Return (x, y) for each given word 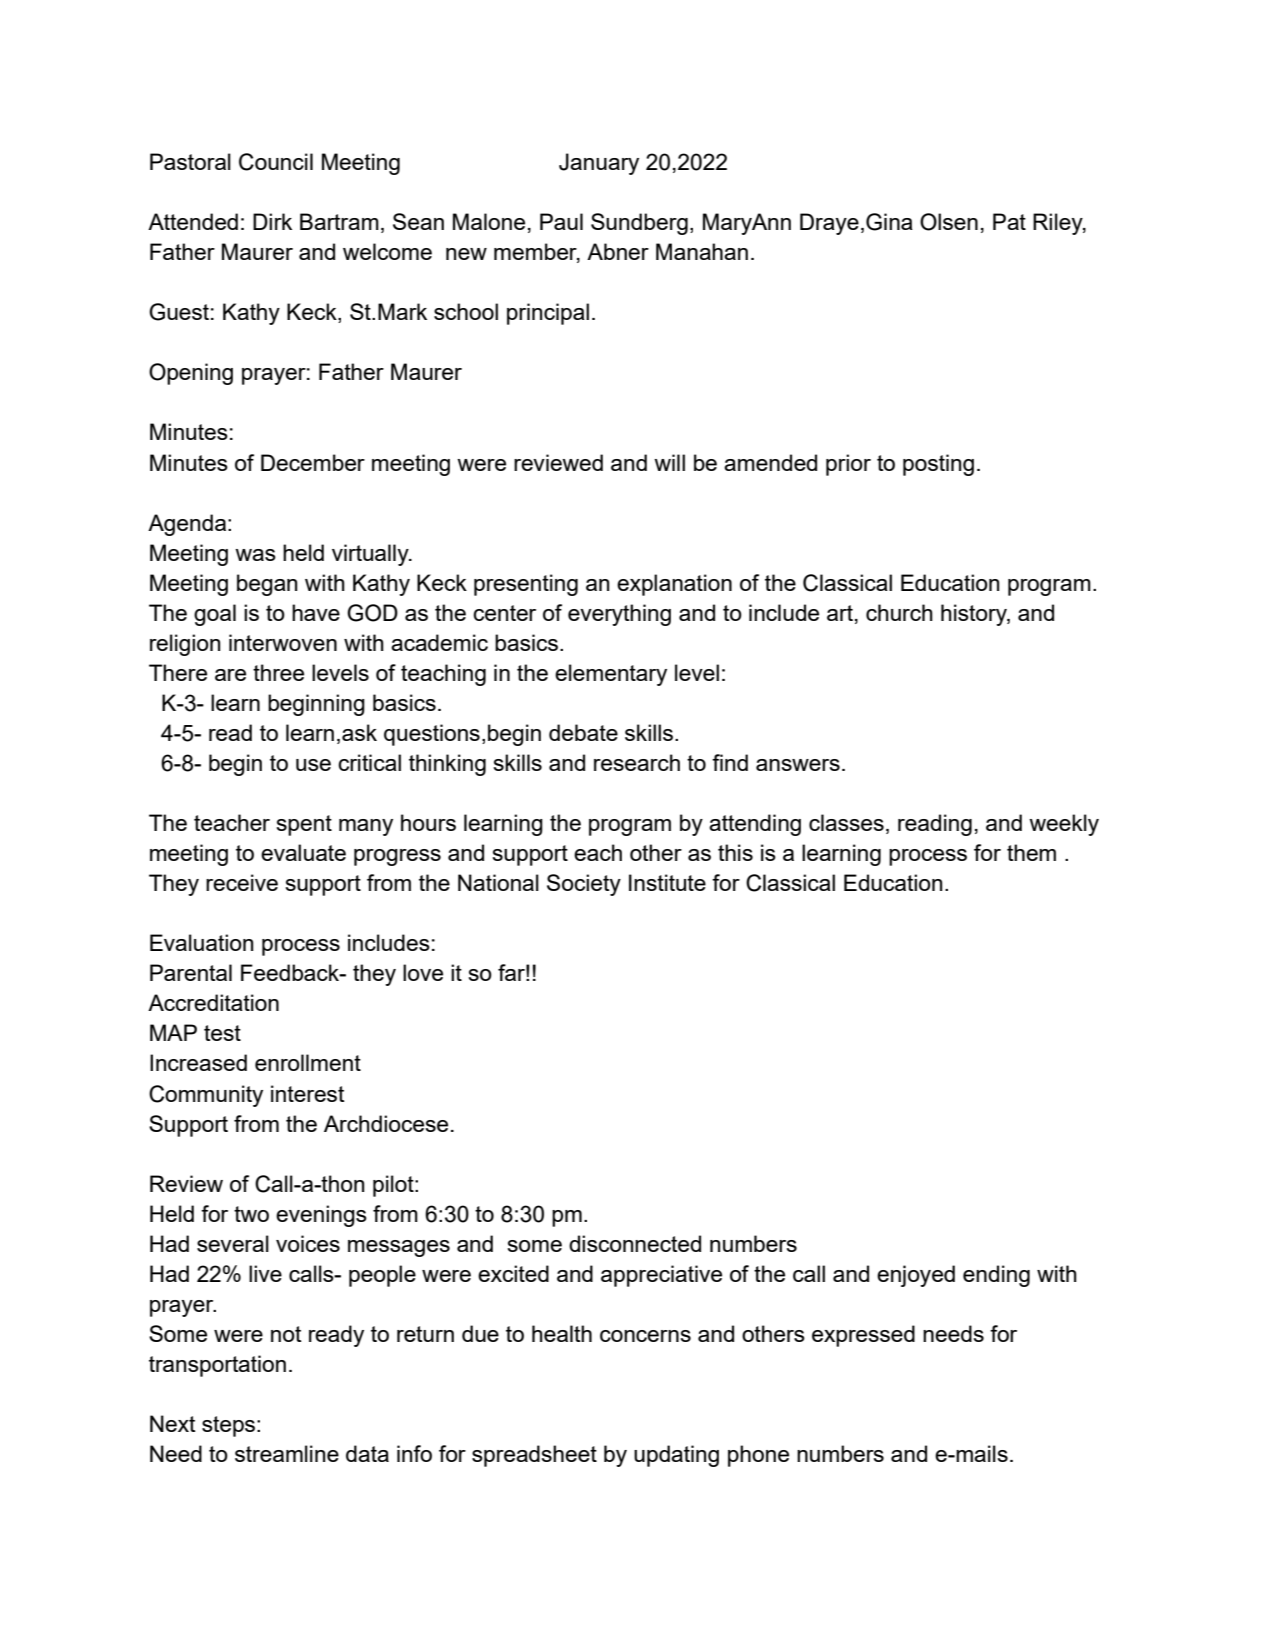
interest (307, 1093)
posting (938, 465)
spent (304, 825)
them (1031, 852)
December (313, 462)
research (637, 762)
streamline (287, 1453)
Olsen (949, 222)
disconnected (635, 1243)
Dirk (272, 221)
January (599, 164)
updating (676, 1456)
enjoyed (916, 1276)
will (669, 462)
